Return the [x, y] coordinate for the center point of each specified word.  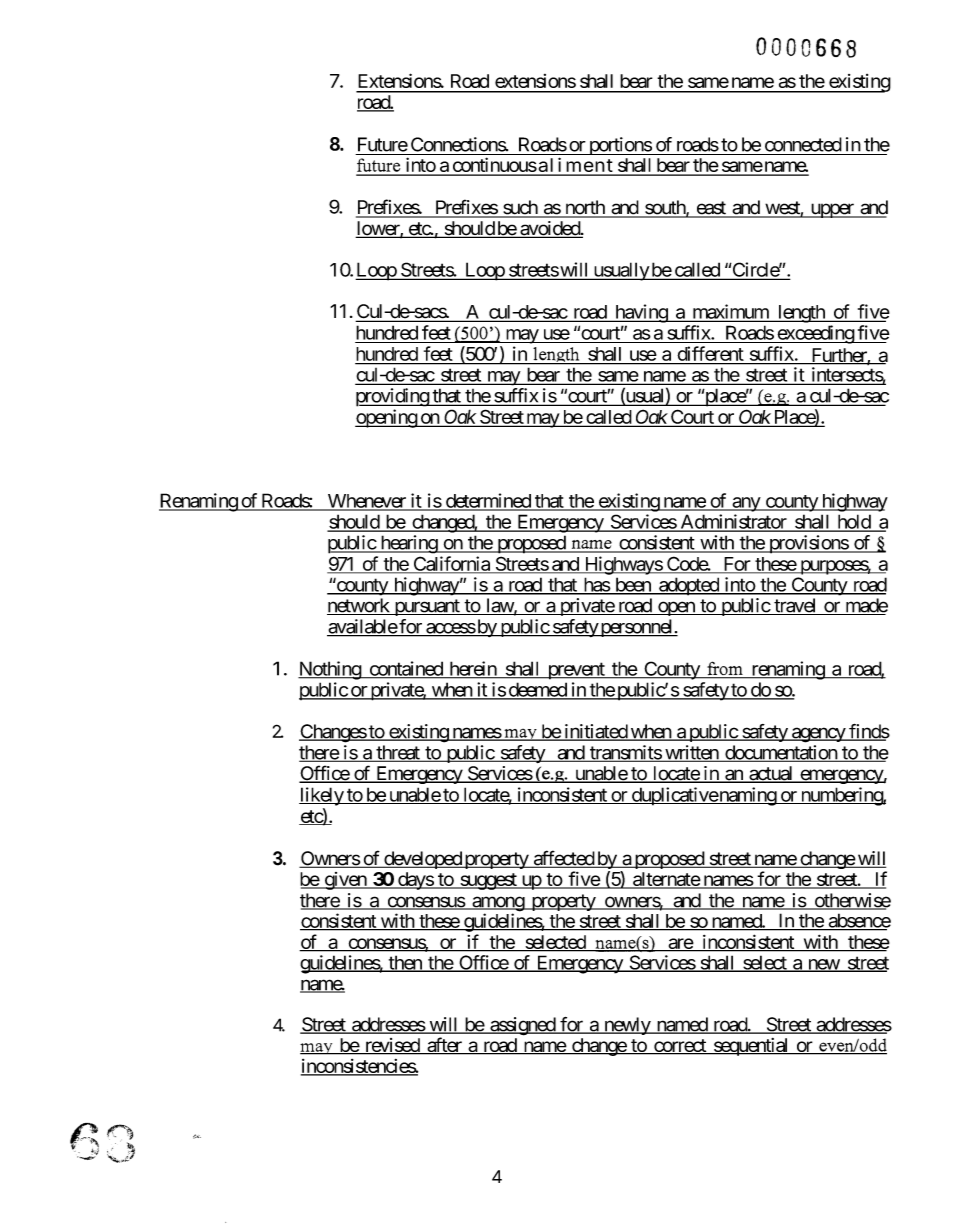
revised [391, 1046]
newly [627, 1026]
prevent [576, 671]
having [641, 313]
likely [322, 796]
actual [771, 774]
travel [795, 606]
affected [563, 859]
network [359, 606]
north [584, 208]
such [520, 208]
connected [803, 144]
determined [488, 501]
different [711, 353]
